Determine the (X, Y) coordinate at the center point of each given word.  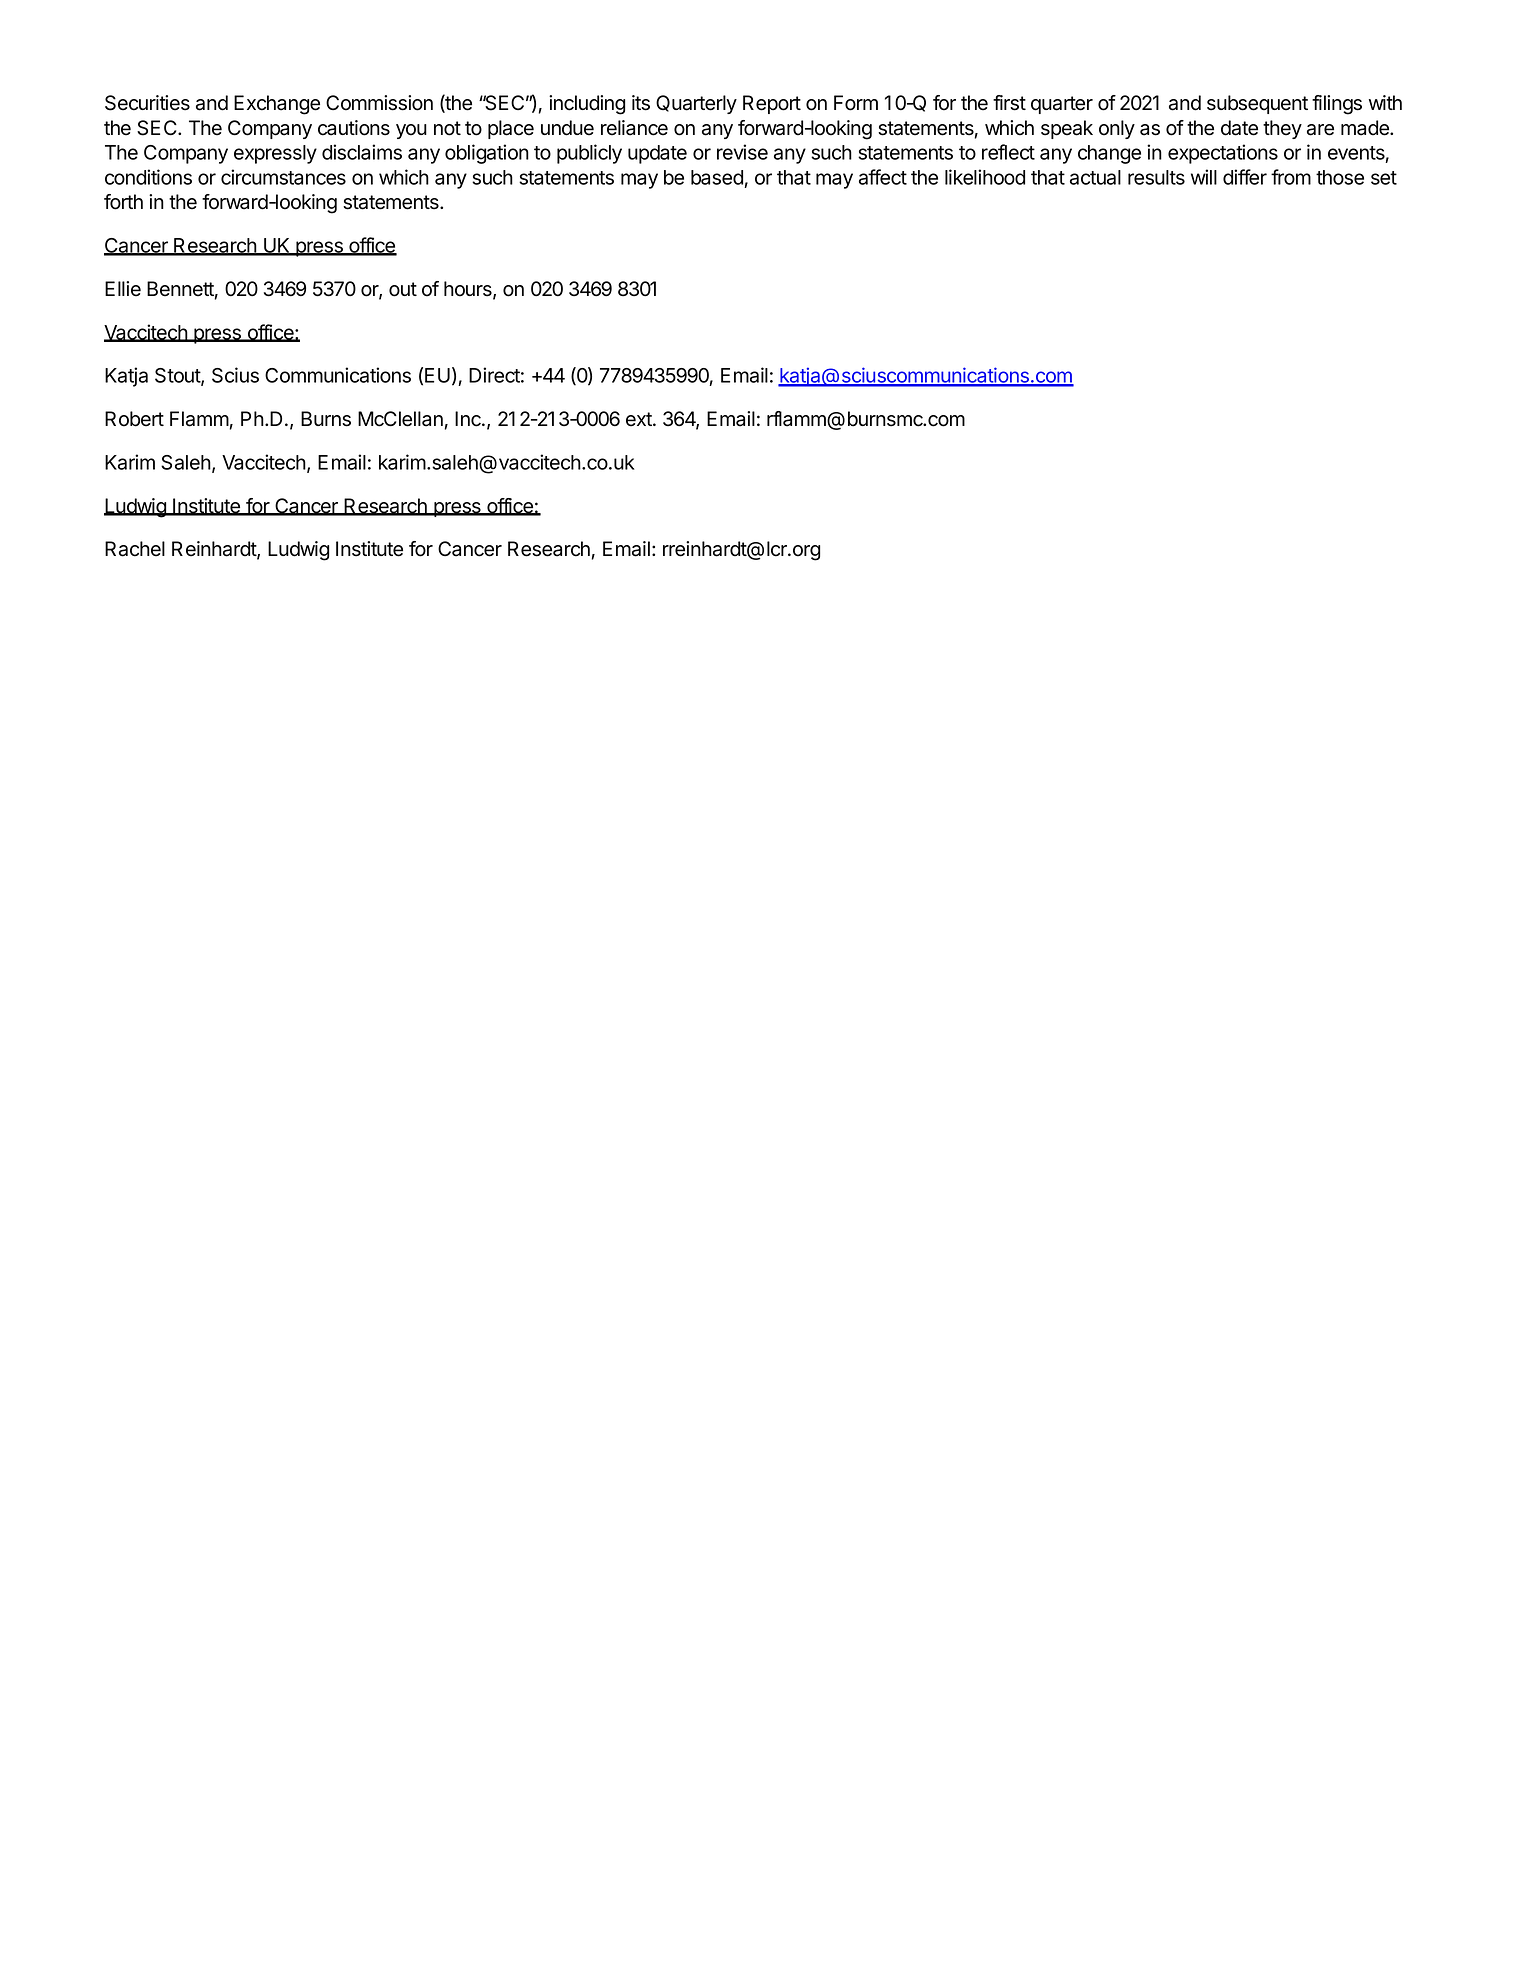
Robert (134, 419)
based (717, 177)
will (1204, 177)
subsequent (1257, 104)
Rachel (135, 549)
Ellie (123, 289)
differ (1245, 177)
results (1156, 177)
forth (123, 202)
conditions (148, 177)
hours (469, 290)
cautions (354, 128)
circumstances (283, 177)
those (1340, 177)
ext (640, 419)
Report (772, 104)
